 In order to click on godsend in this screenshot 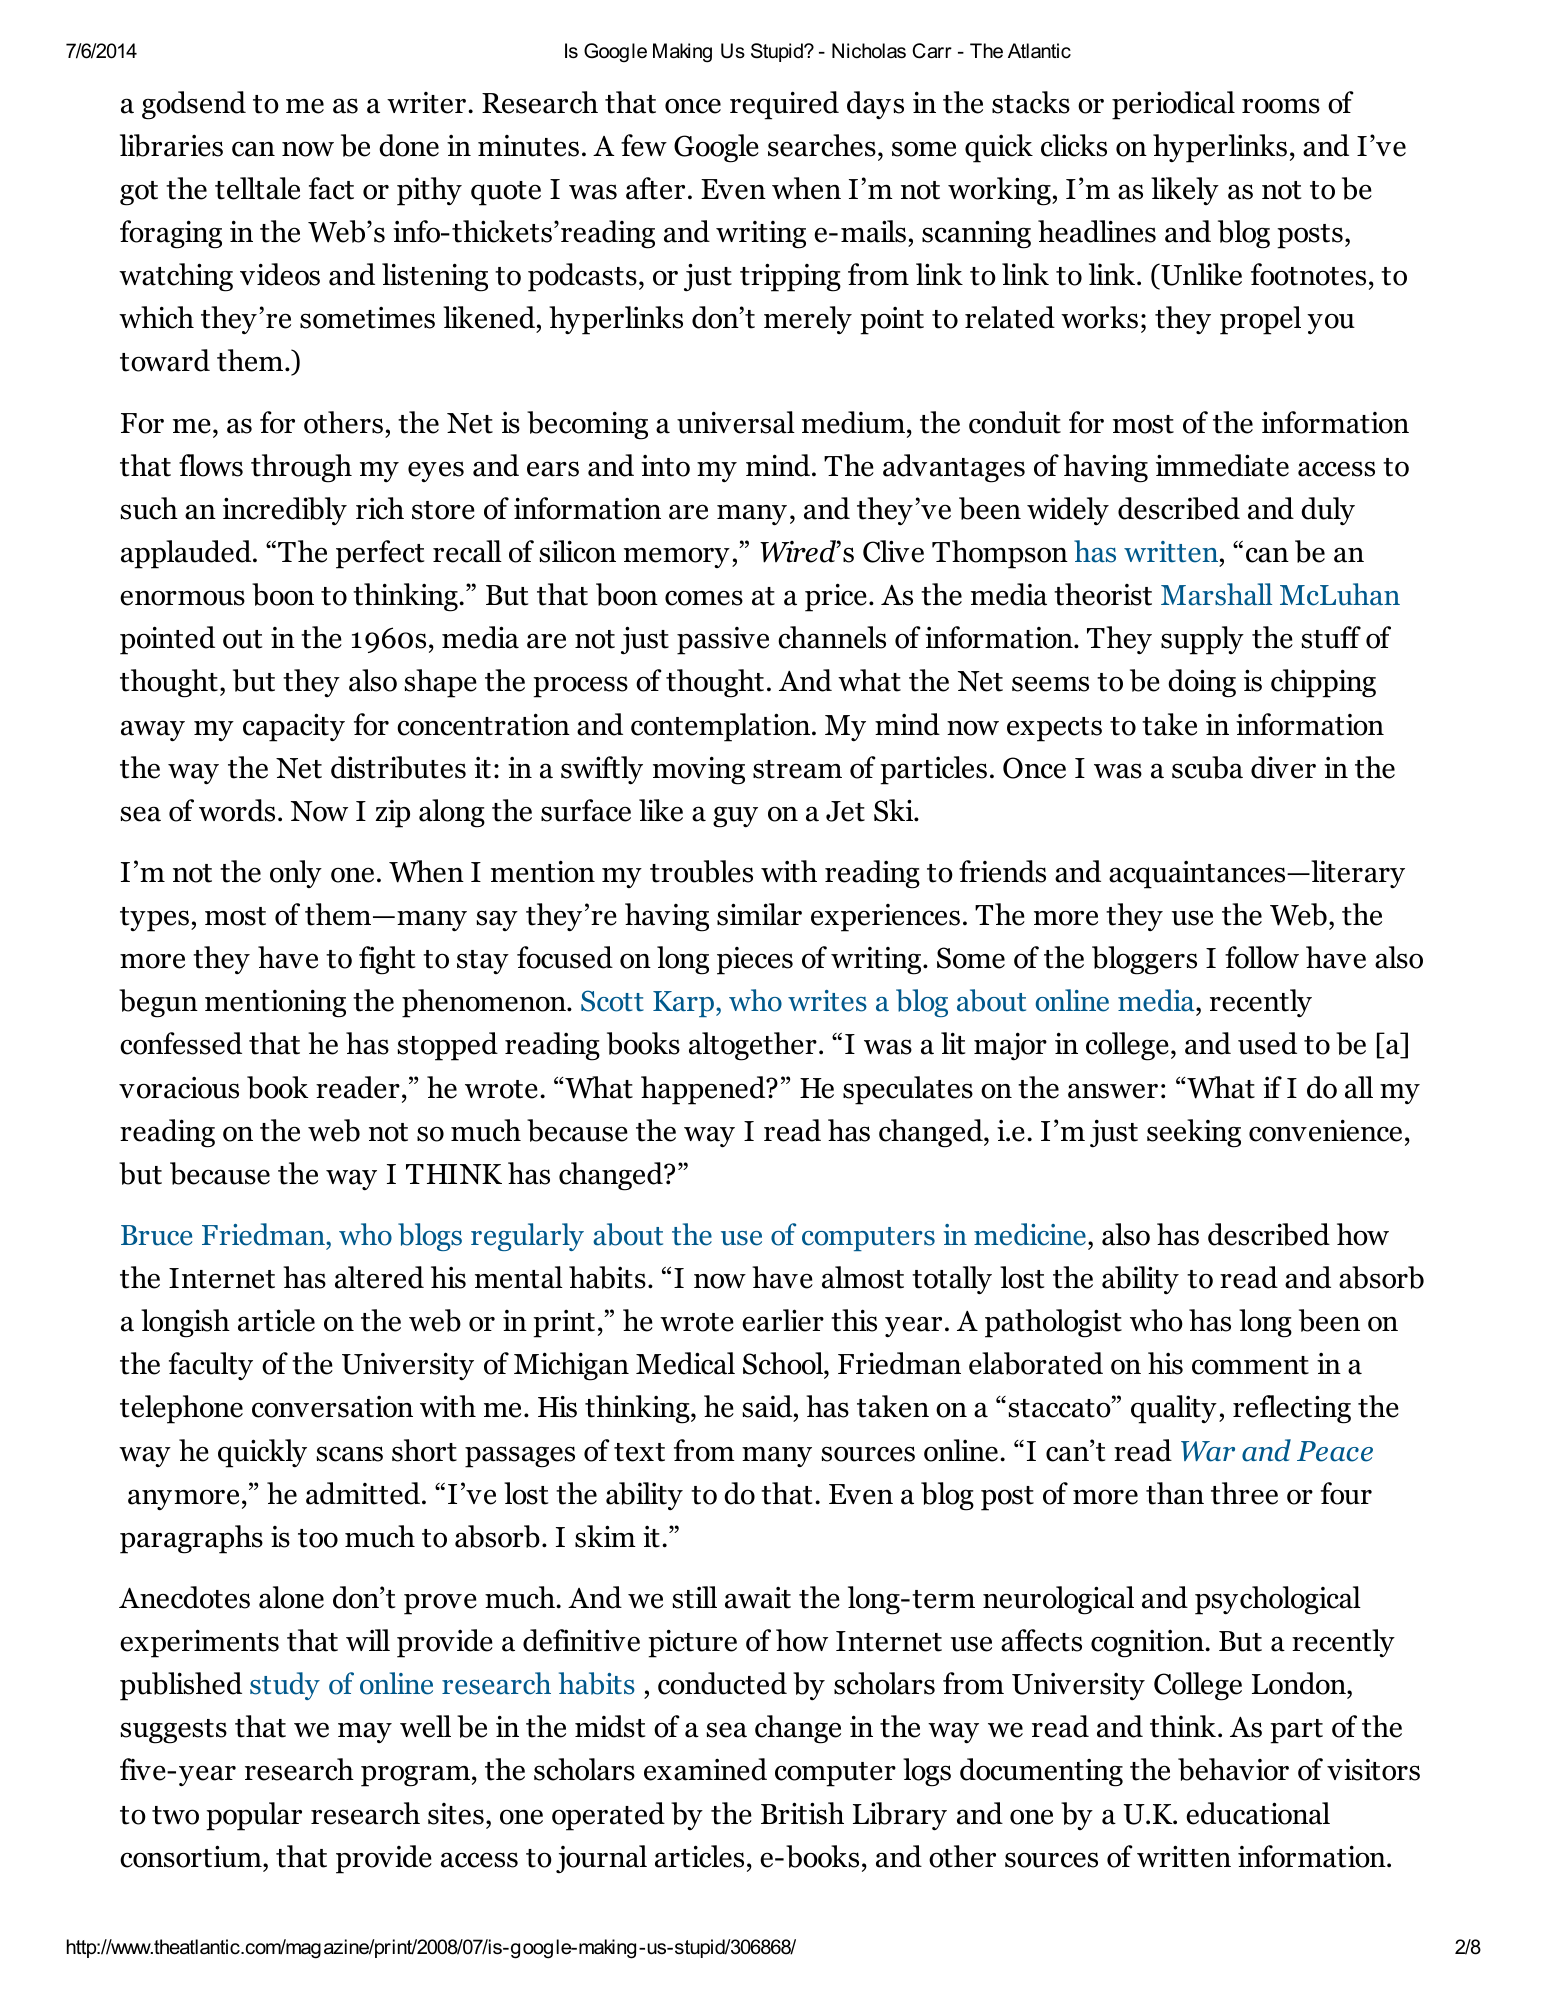, I will do `click(194, 105)`.
